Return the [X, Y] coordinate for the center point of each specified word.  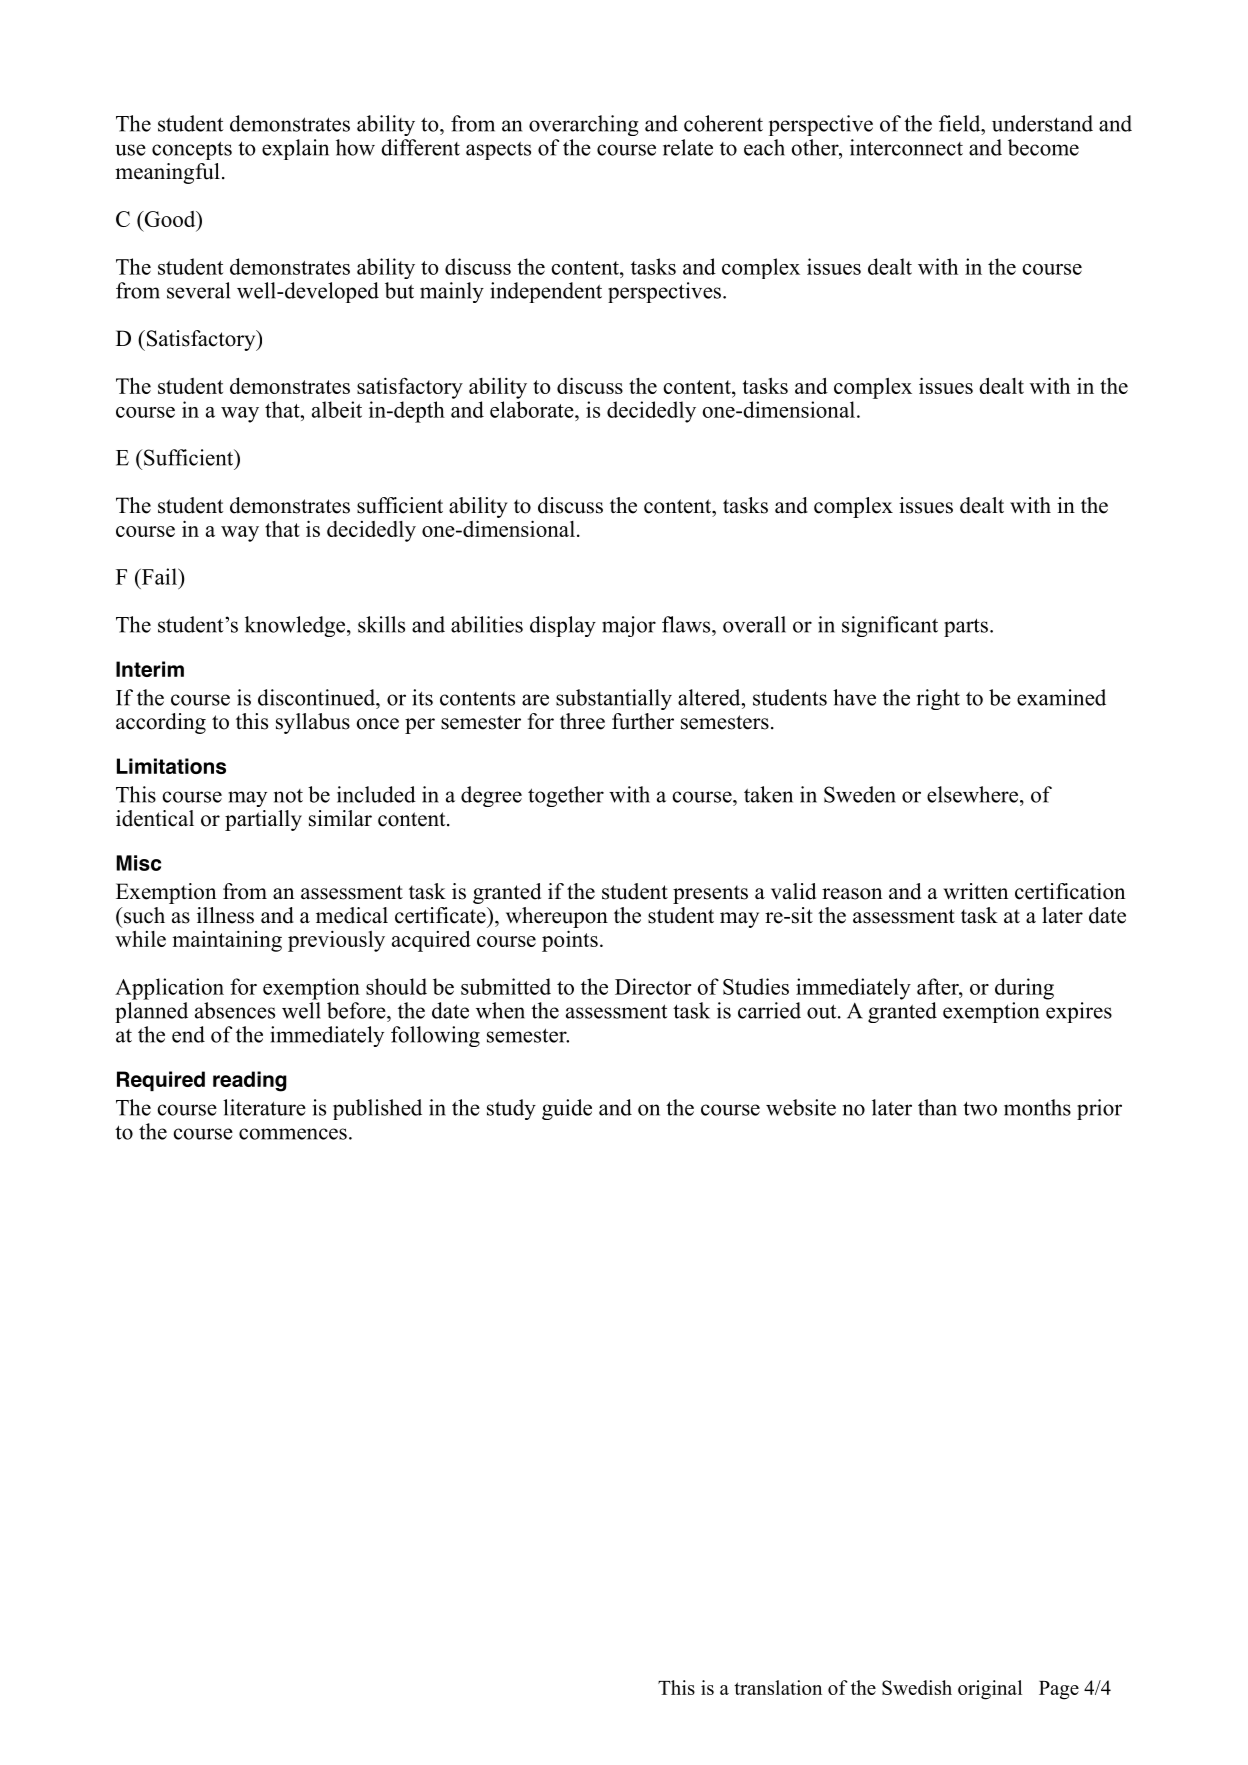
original [990, 1690]
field [961, 123]
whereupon [557, 917]
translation [778, 1687]
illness [225, 915]
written [976, 891]
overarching [584, 125]
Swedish [917, 1687]
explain [295, 149]
